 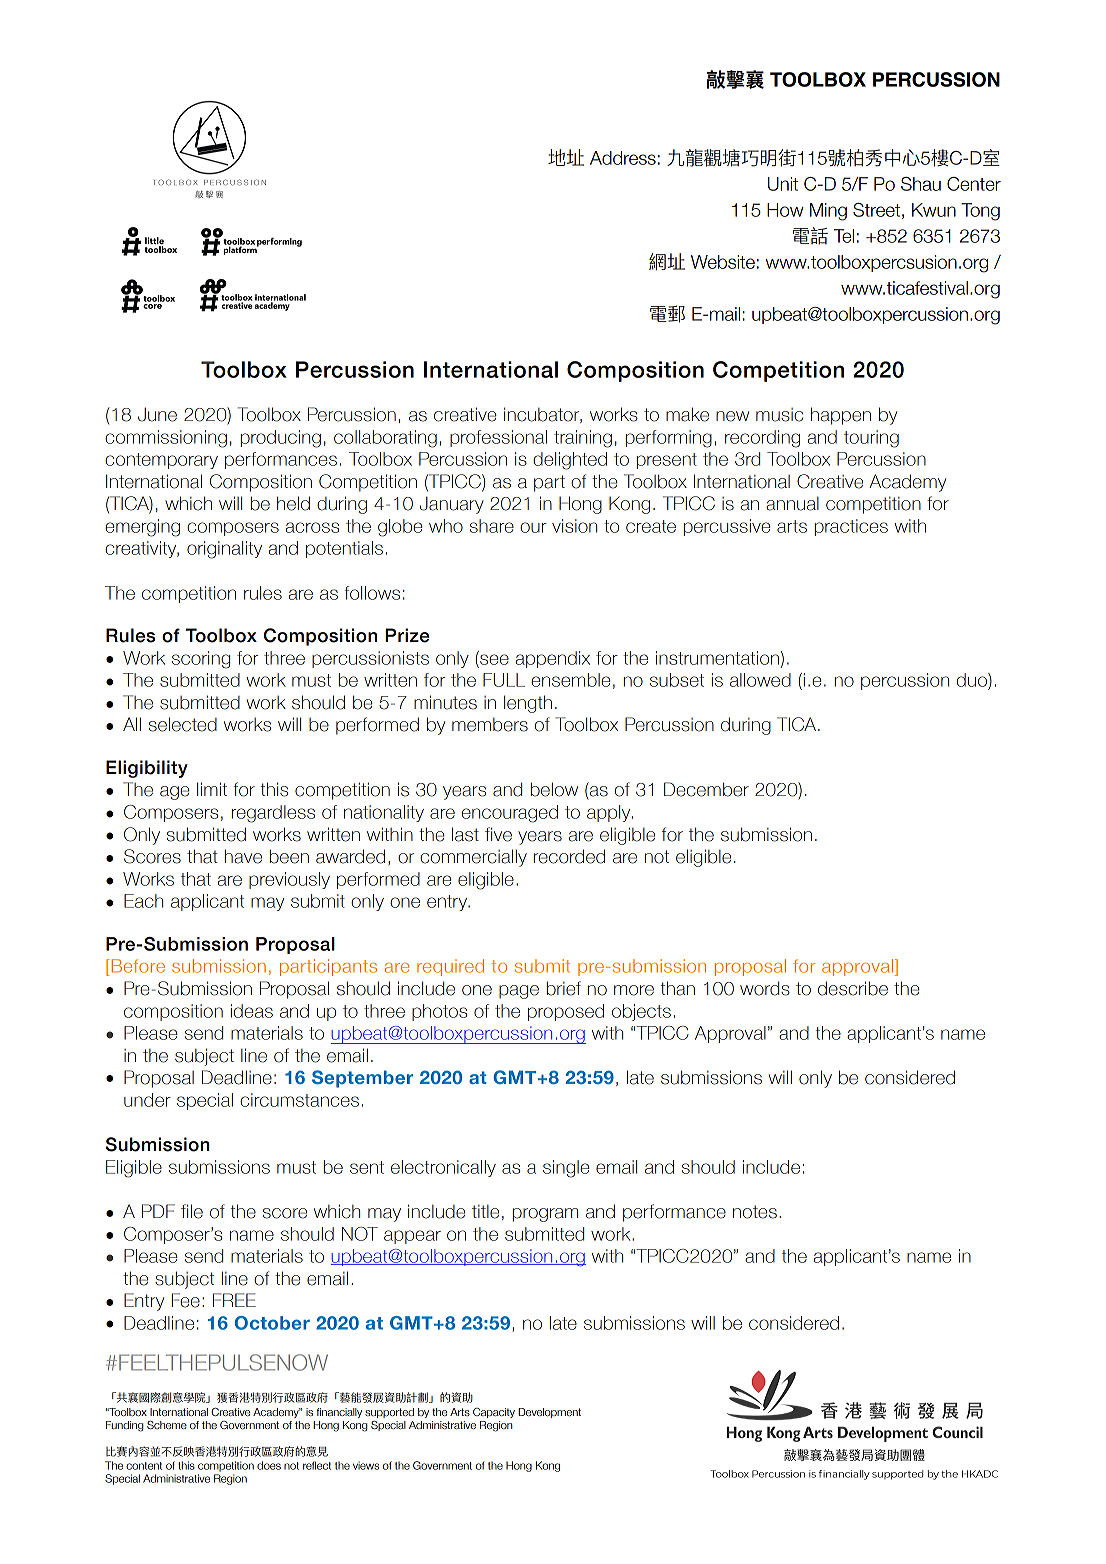 What do you see at coordinates (871, 439) in the document?
I see `touring` at bounding box center [871, 439].
